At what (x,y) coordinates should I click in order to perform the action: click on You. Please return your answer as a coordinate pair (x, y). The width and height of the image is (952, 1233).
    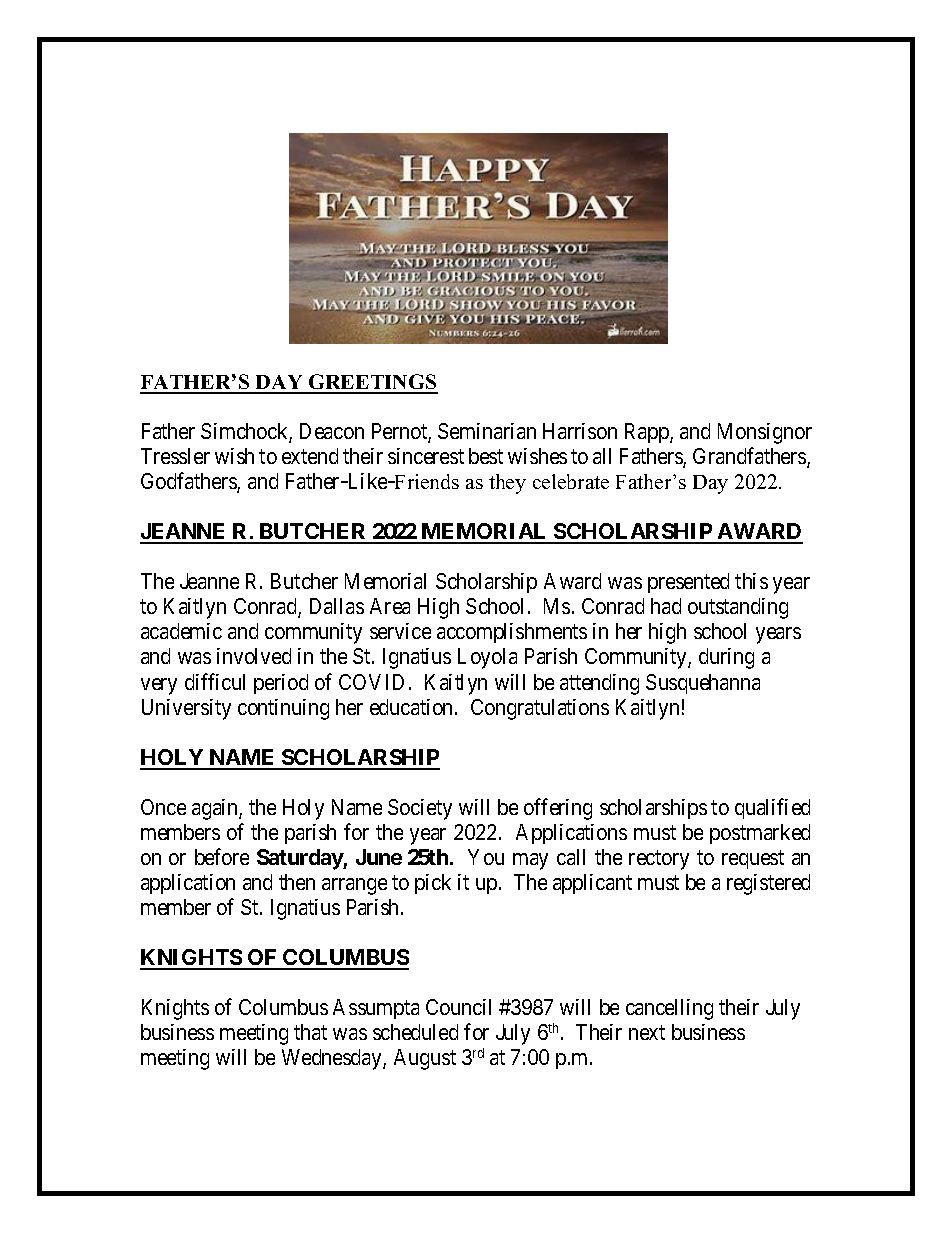
    Looking at the image, I should click on (486, 857).
